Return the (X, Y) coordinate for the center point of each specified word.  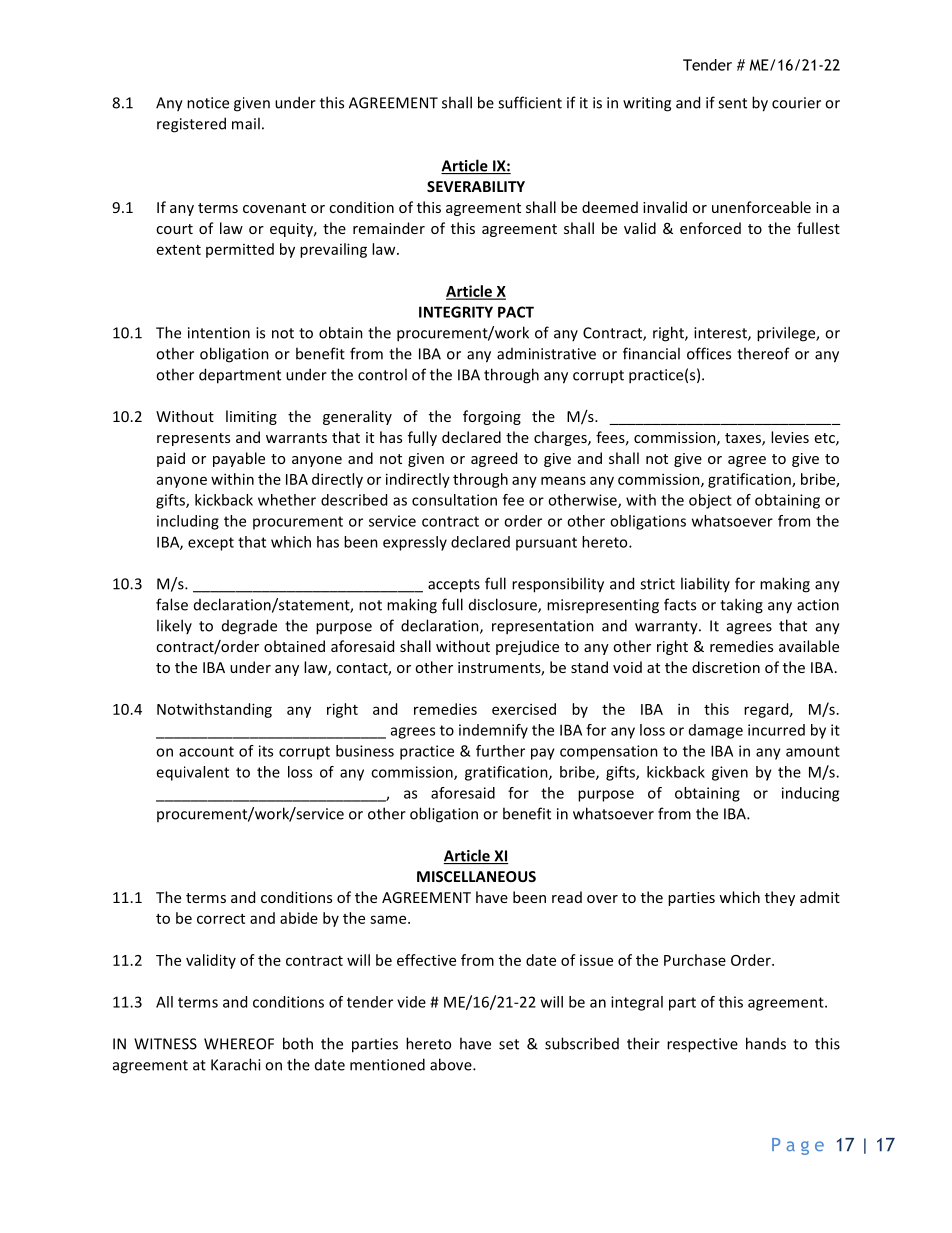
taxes (744, 439)
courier (796, 103)
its (266, 751)
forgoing (492, 417)
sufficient (530, 102)
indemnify (493, 731)
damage (716, 731)
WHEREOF (239, 1044)
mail (246, 123)
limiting (251, 417)
